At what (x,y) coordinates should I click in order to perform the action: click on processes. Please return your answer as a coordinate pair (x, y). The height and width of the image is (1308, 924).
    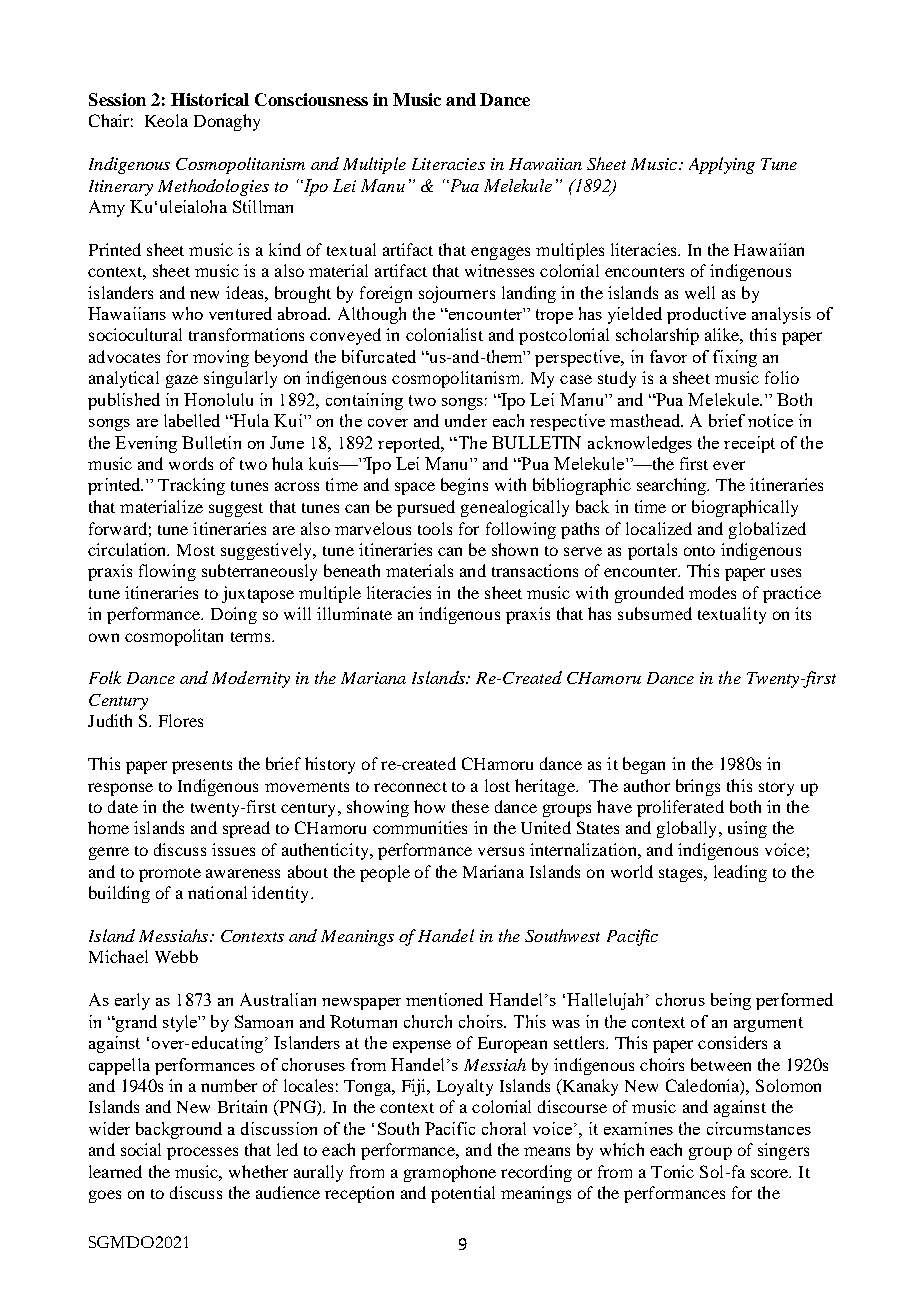
    Looking at the image, I should click on (202, 1153).
